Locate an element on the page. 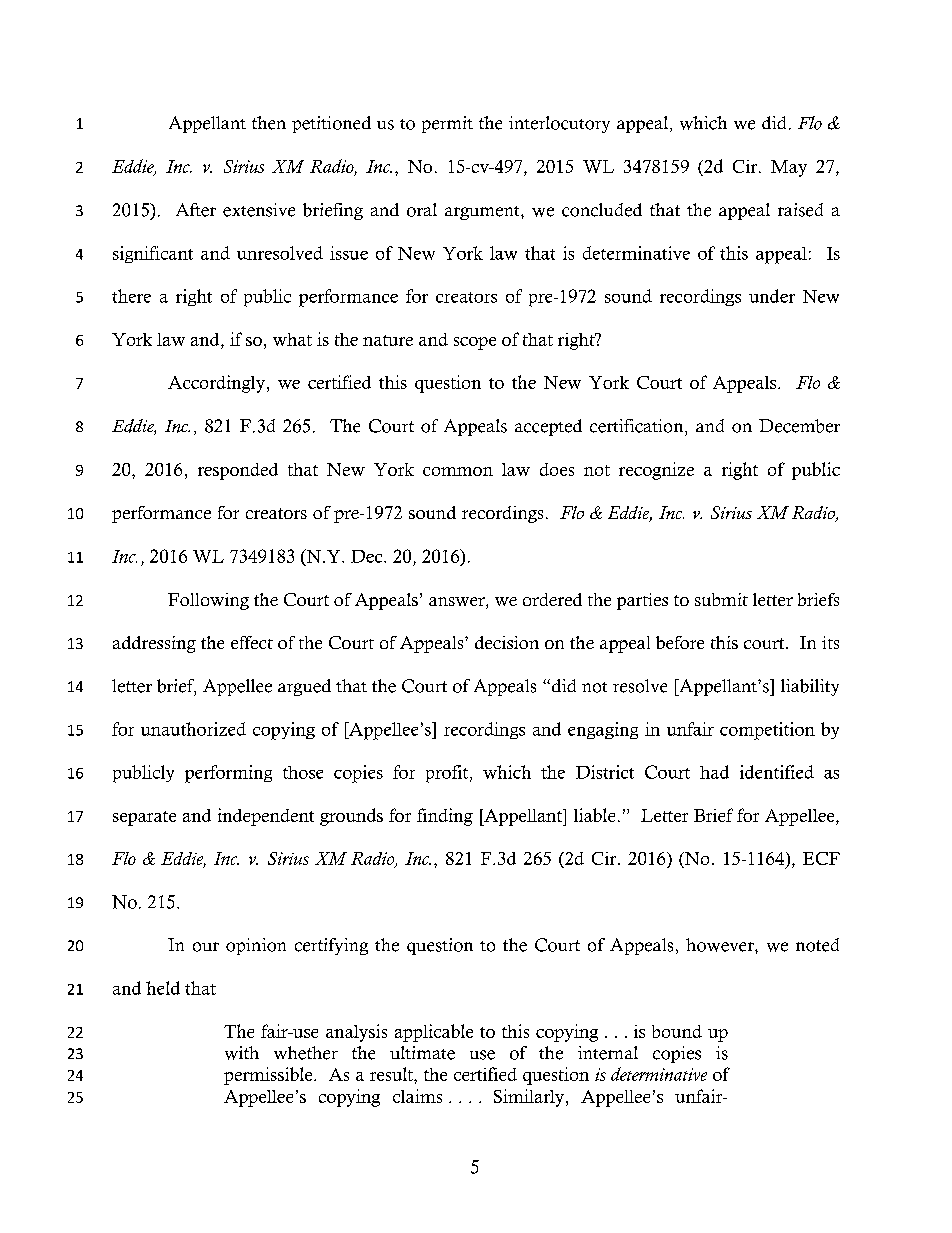 Image resolution: width=952 pixels, height=1233 pixels. ECF is located at coordinates (821, 858).
